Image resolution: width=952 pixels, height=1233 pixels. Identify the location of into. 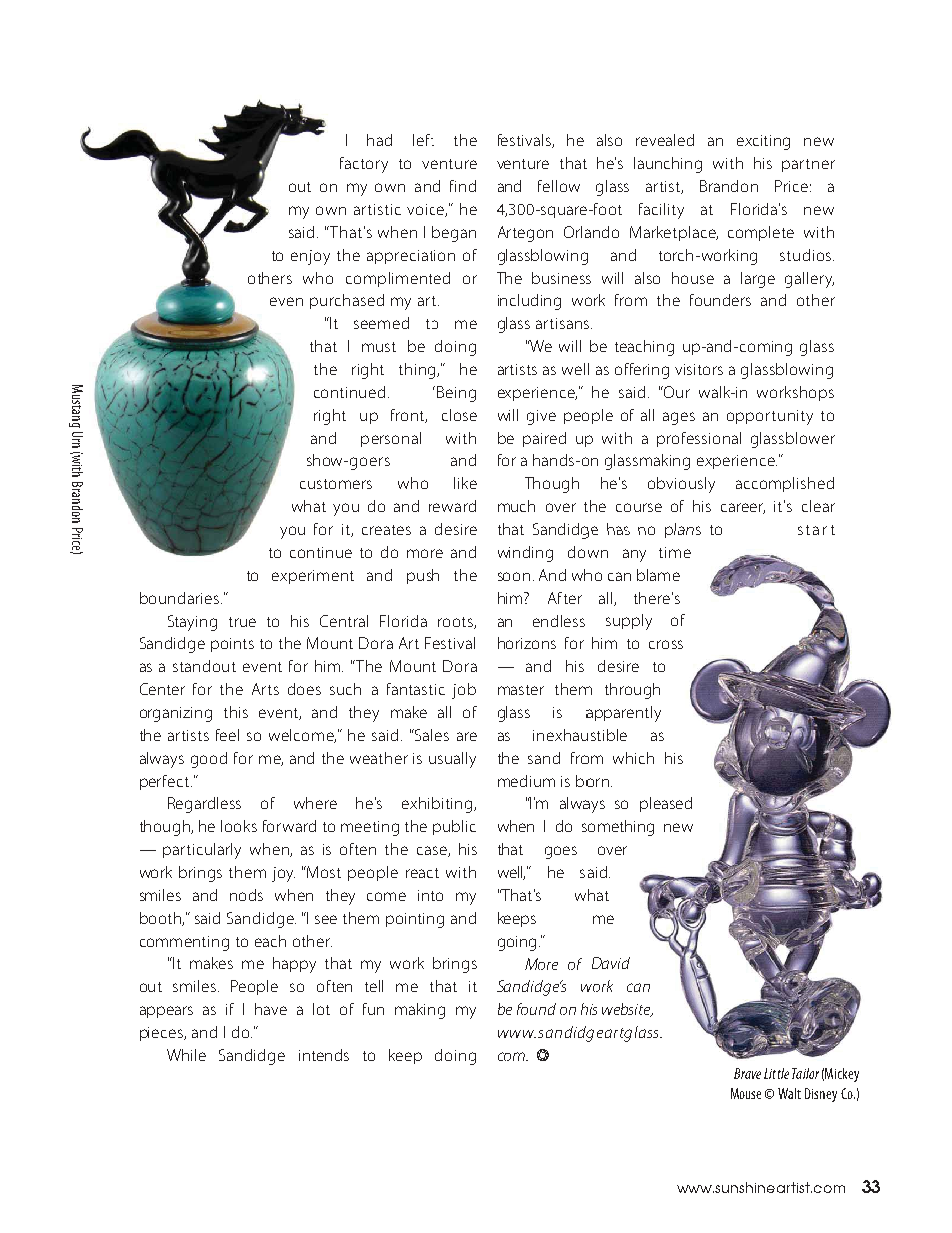
(430, 895).
